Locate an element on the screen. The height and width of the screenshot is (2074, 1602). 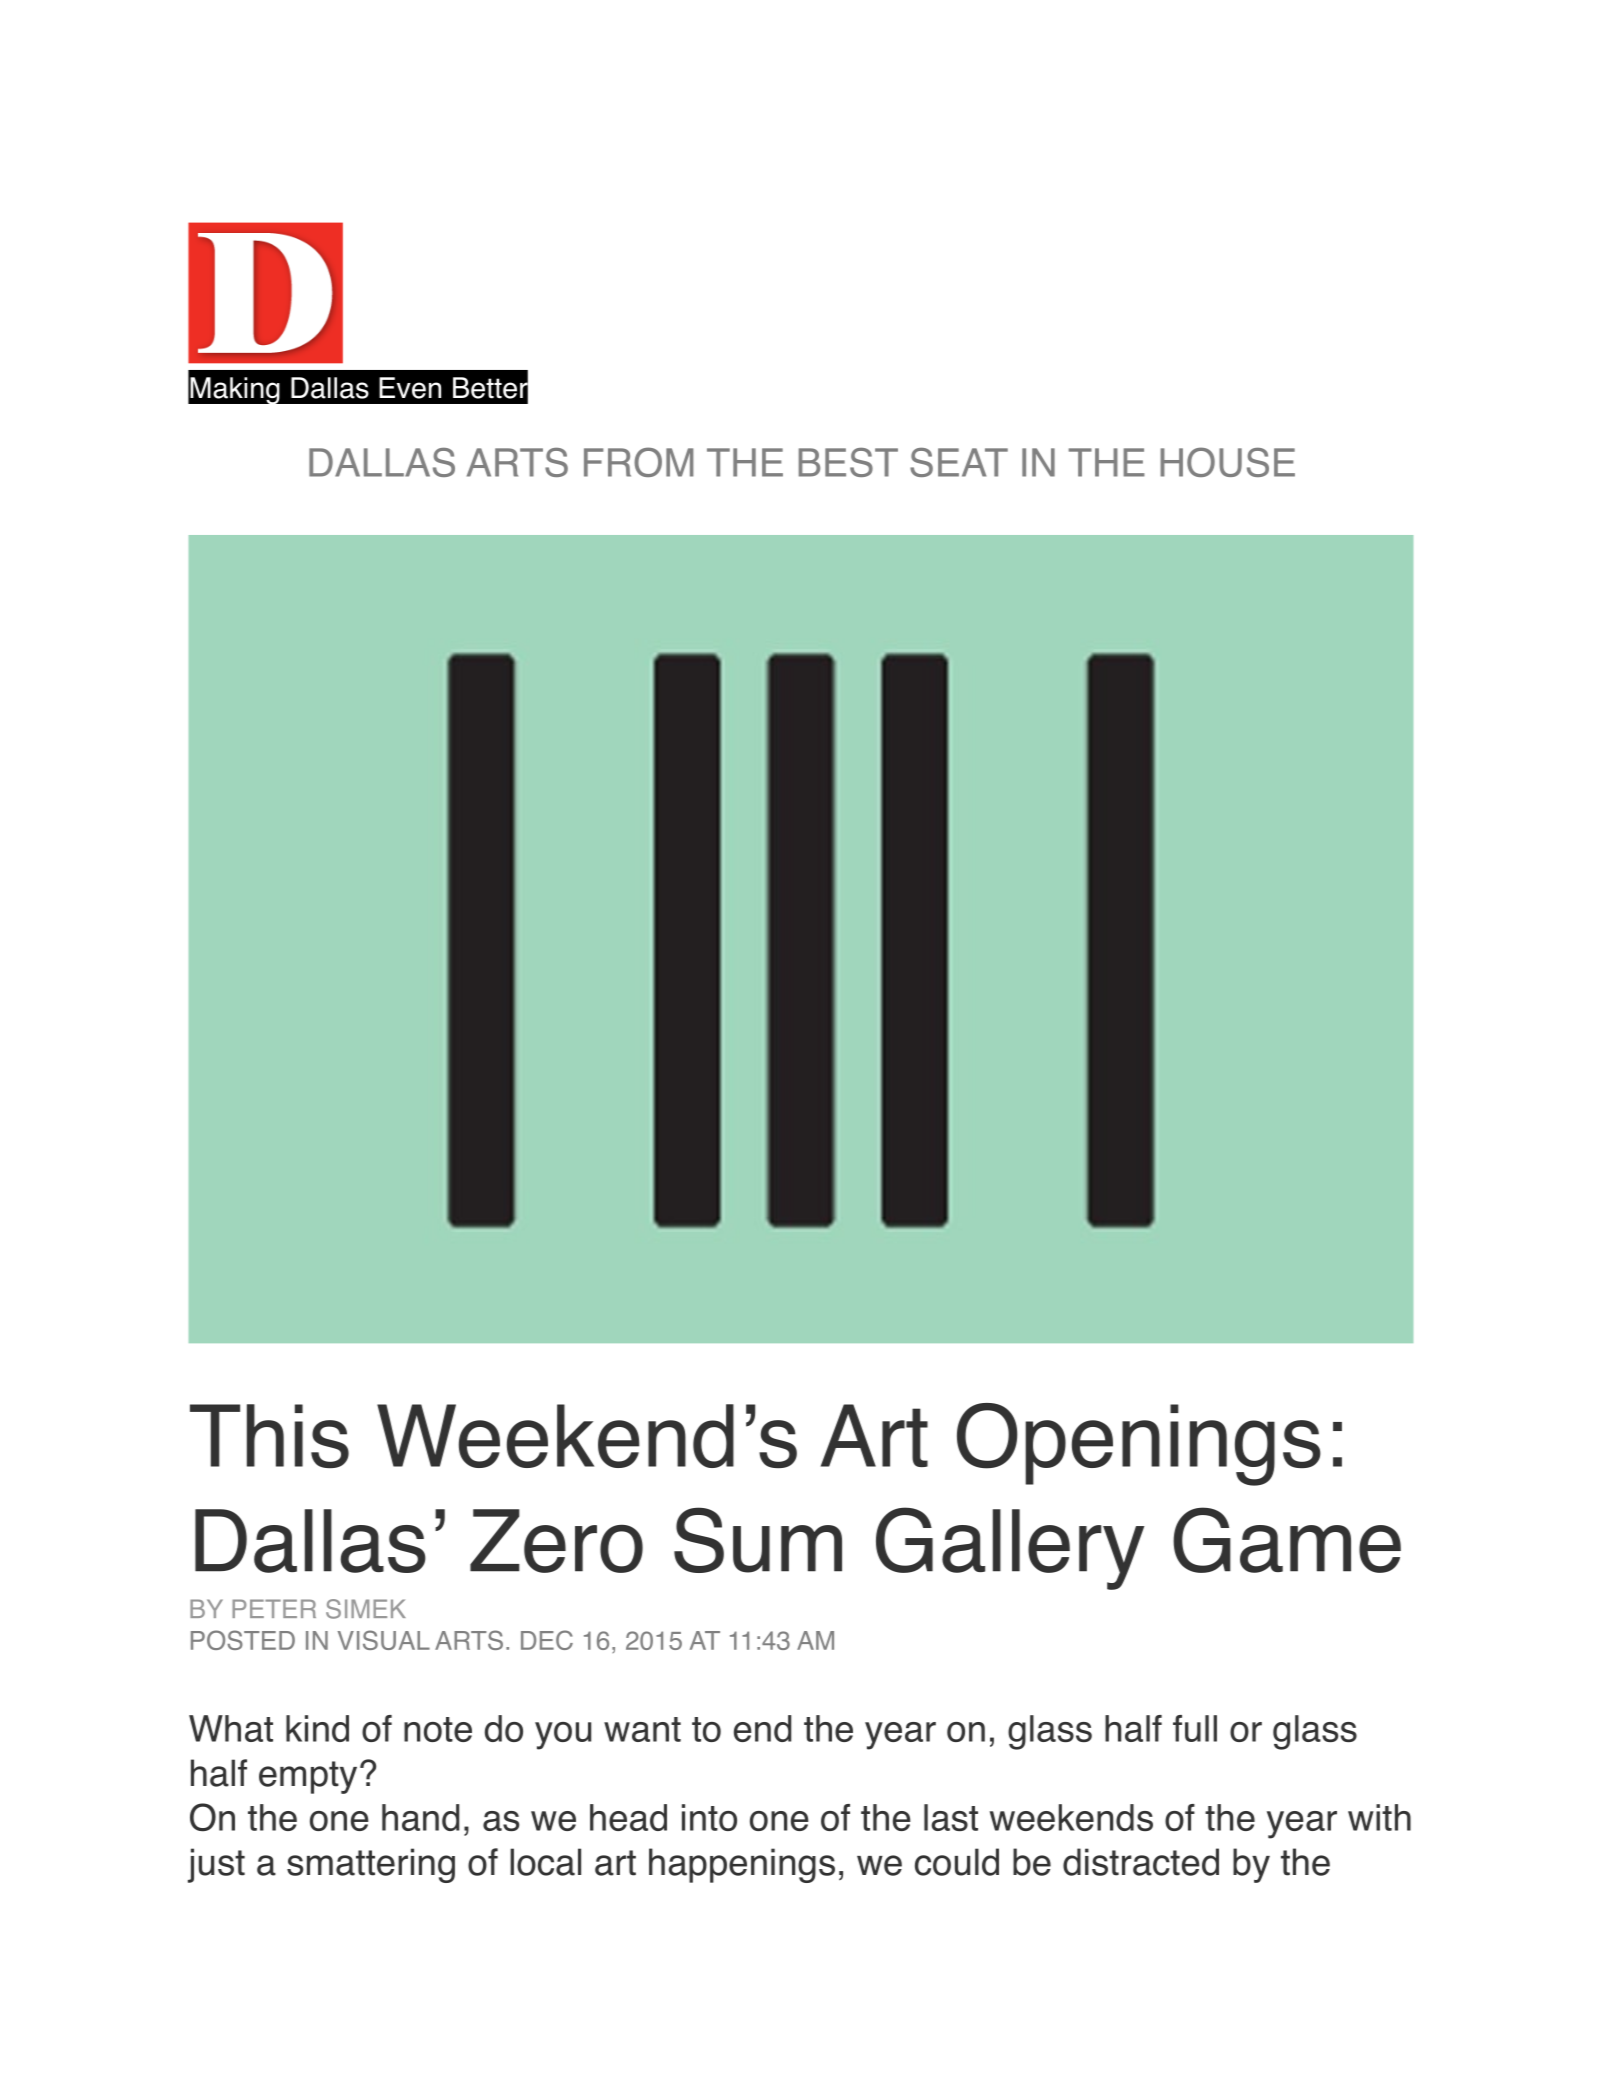
Game is located at coordinates (1287, 1540).
